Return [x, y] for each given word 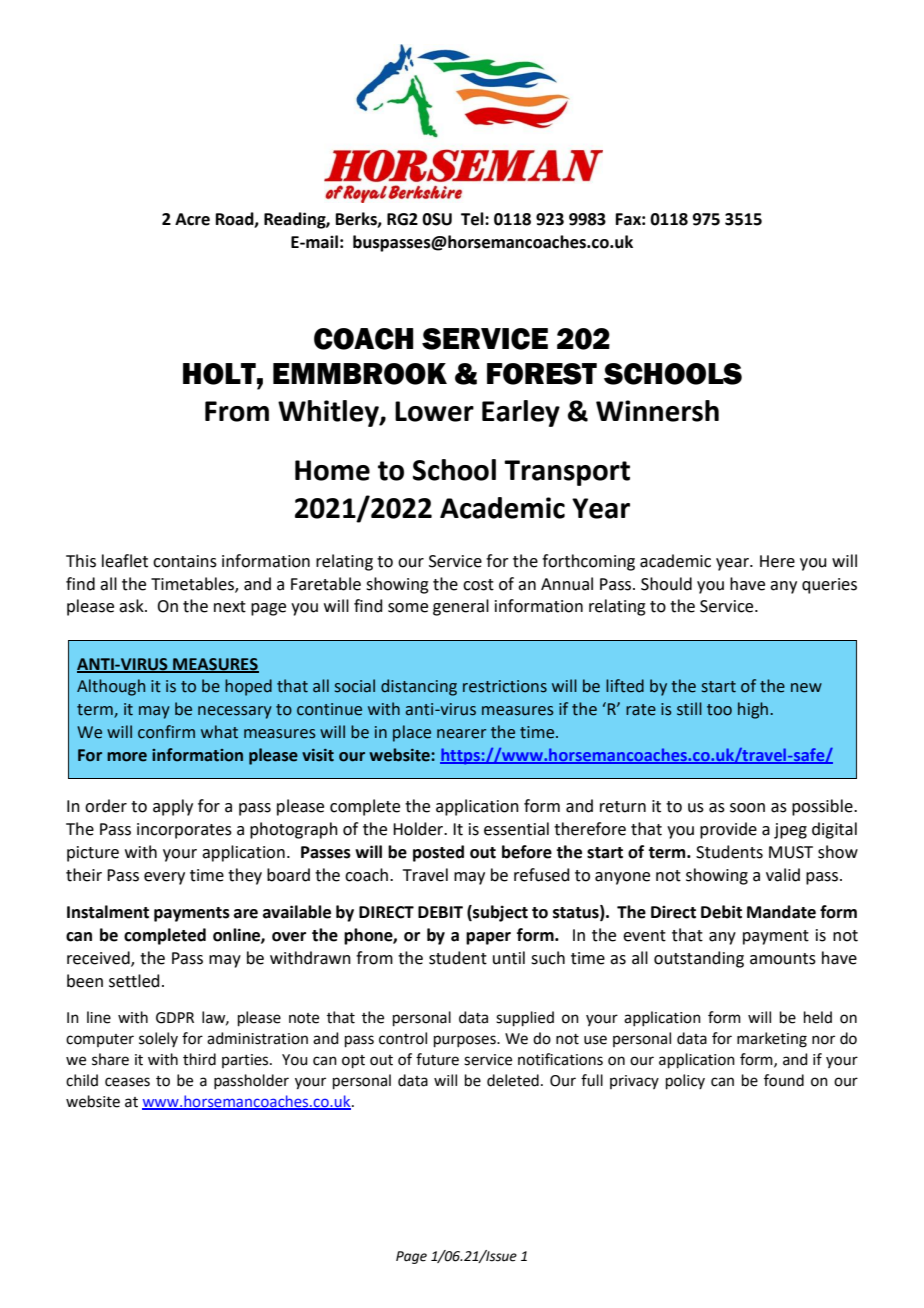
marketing [772, 1040]
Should [666, 584]
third [199, 1059]
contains [185, 561]
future [437, 1059]
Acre [192, 219]
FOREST [542, 374]
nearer [461, 734]
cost [478, 585]
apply [173, 807]
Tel [473, 219]
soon [747, 808]
